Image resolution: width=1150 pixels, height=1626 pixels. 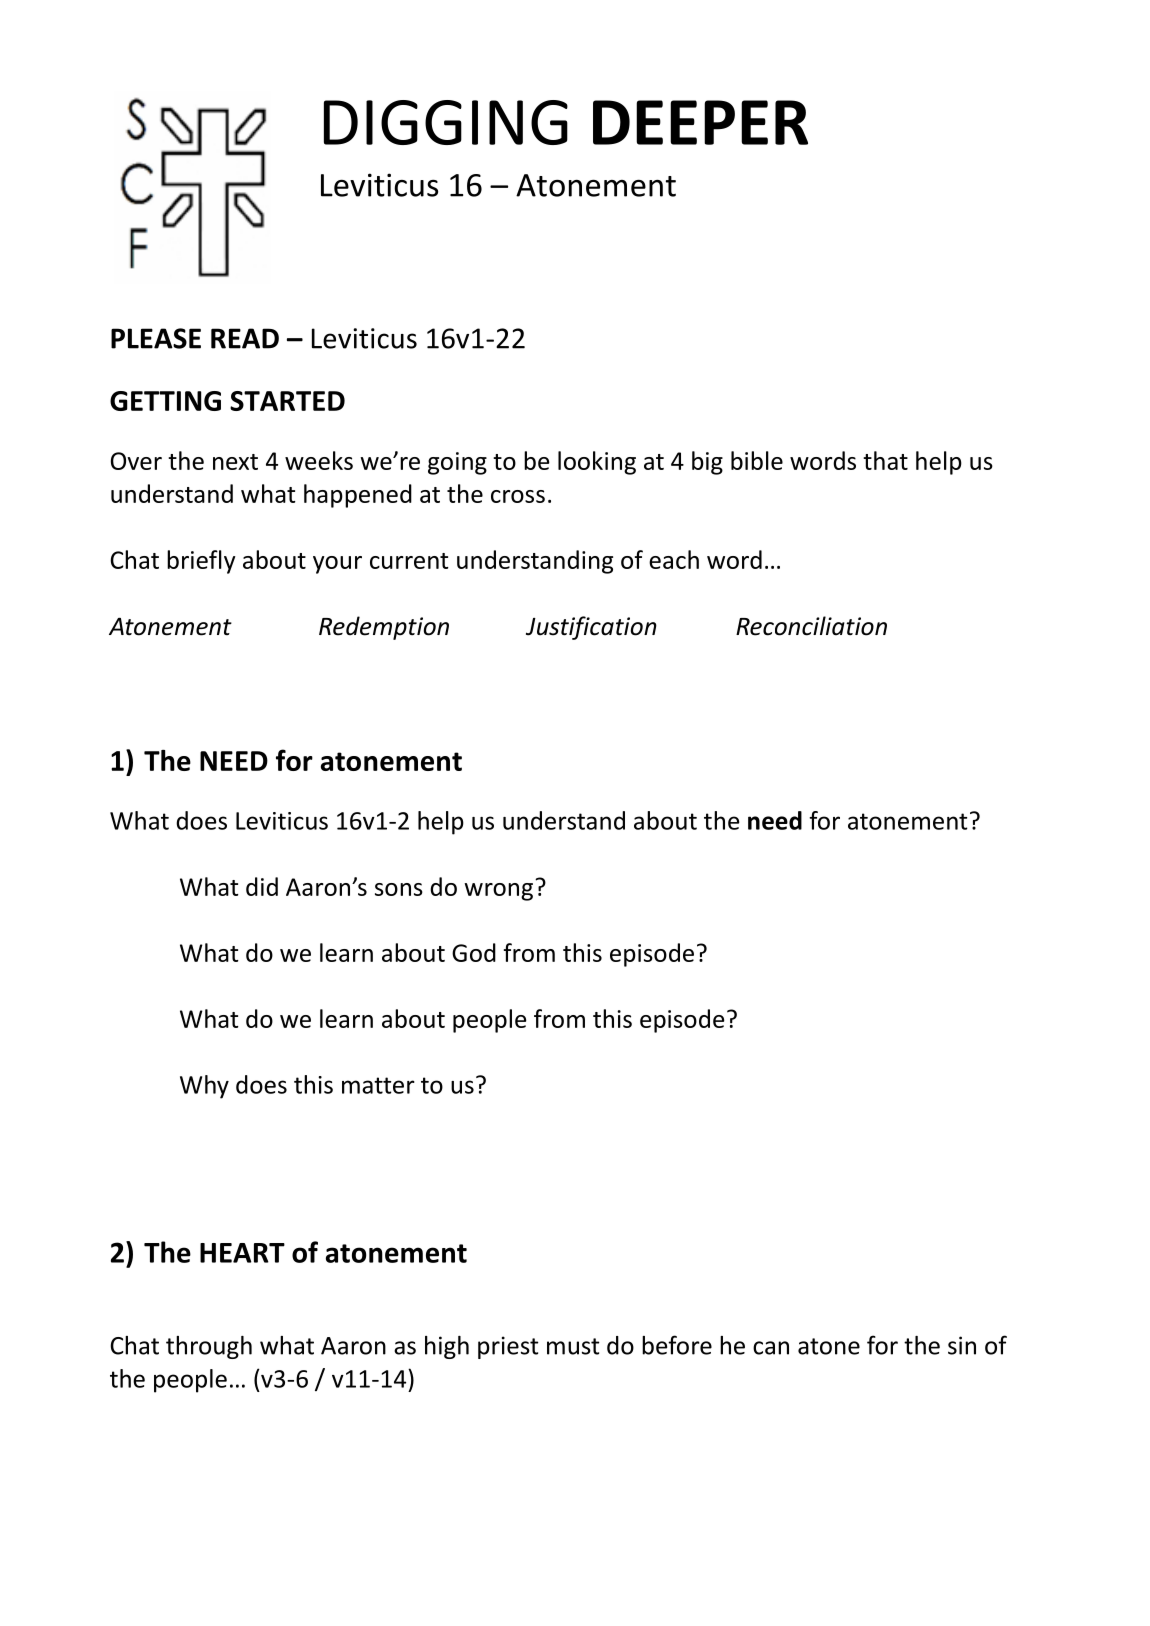 I want to click on through, so click(x=209, y=1347).
